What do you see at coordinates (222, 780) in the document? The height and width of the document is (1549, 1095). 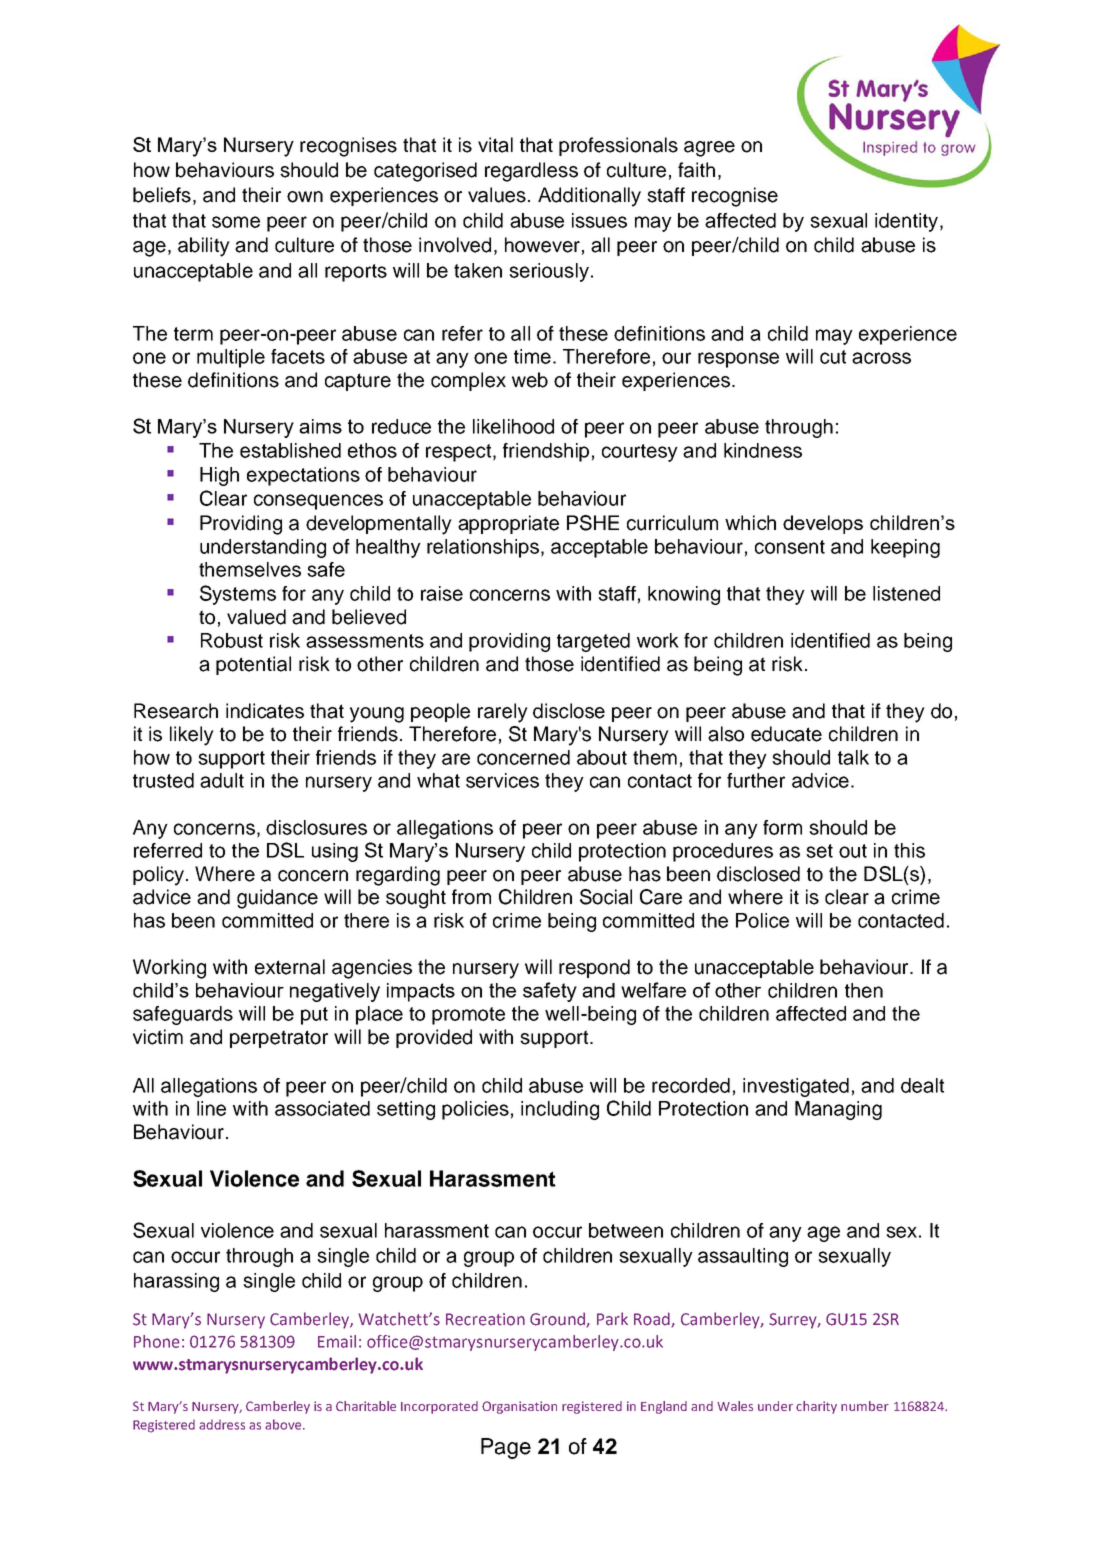 I see `adult` at bounding box center [222, 780].
